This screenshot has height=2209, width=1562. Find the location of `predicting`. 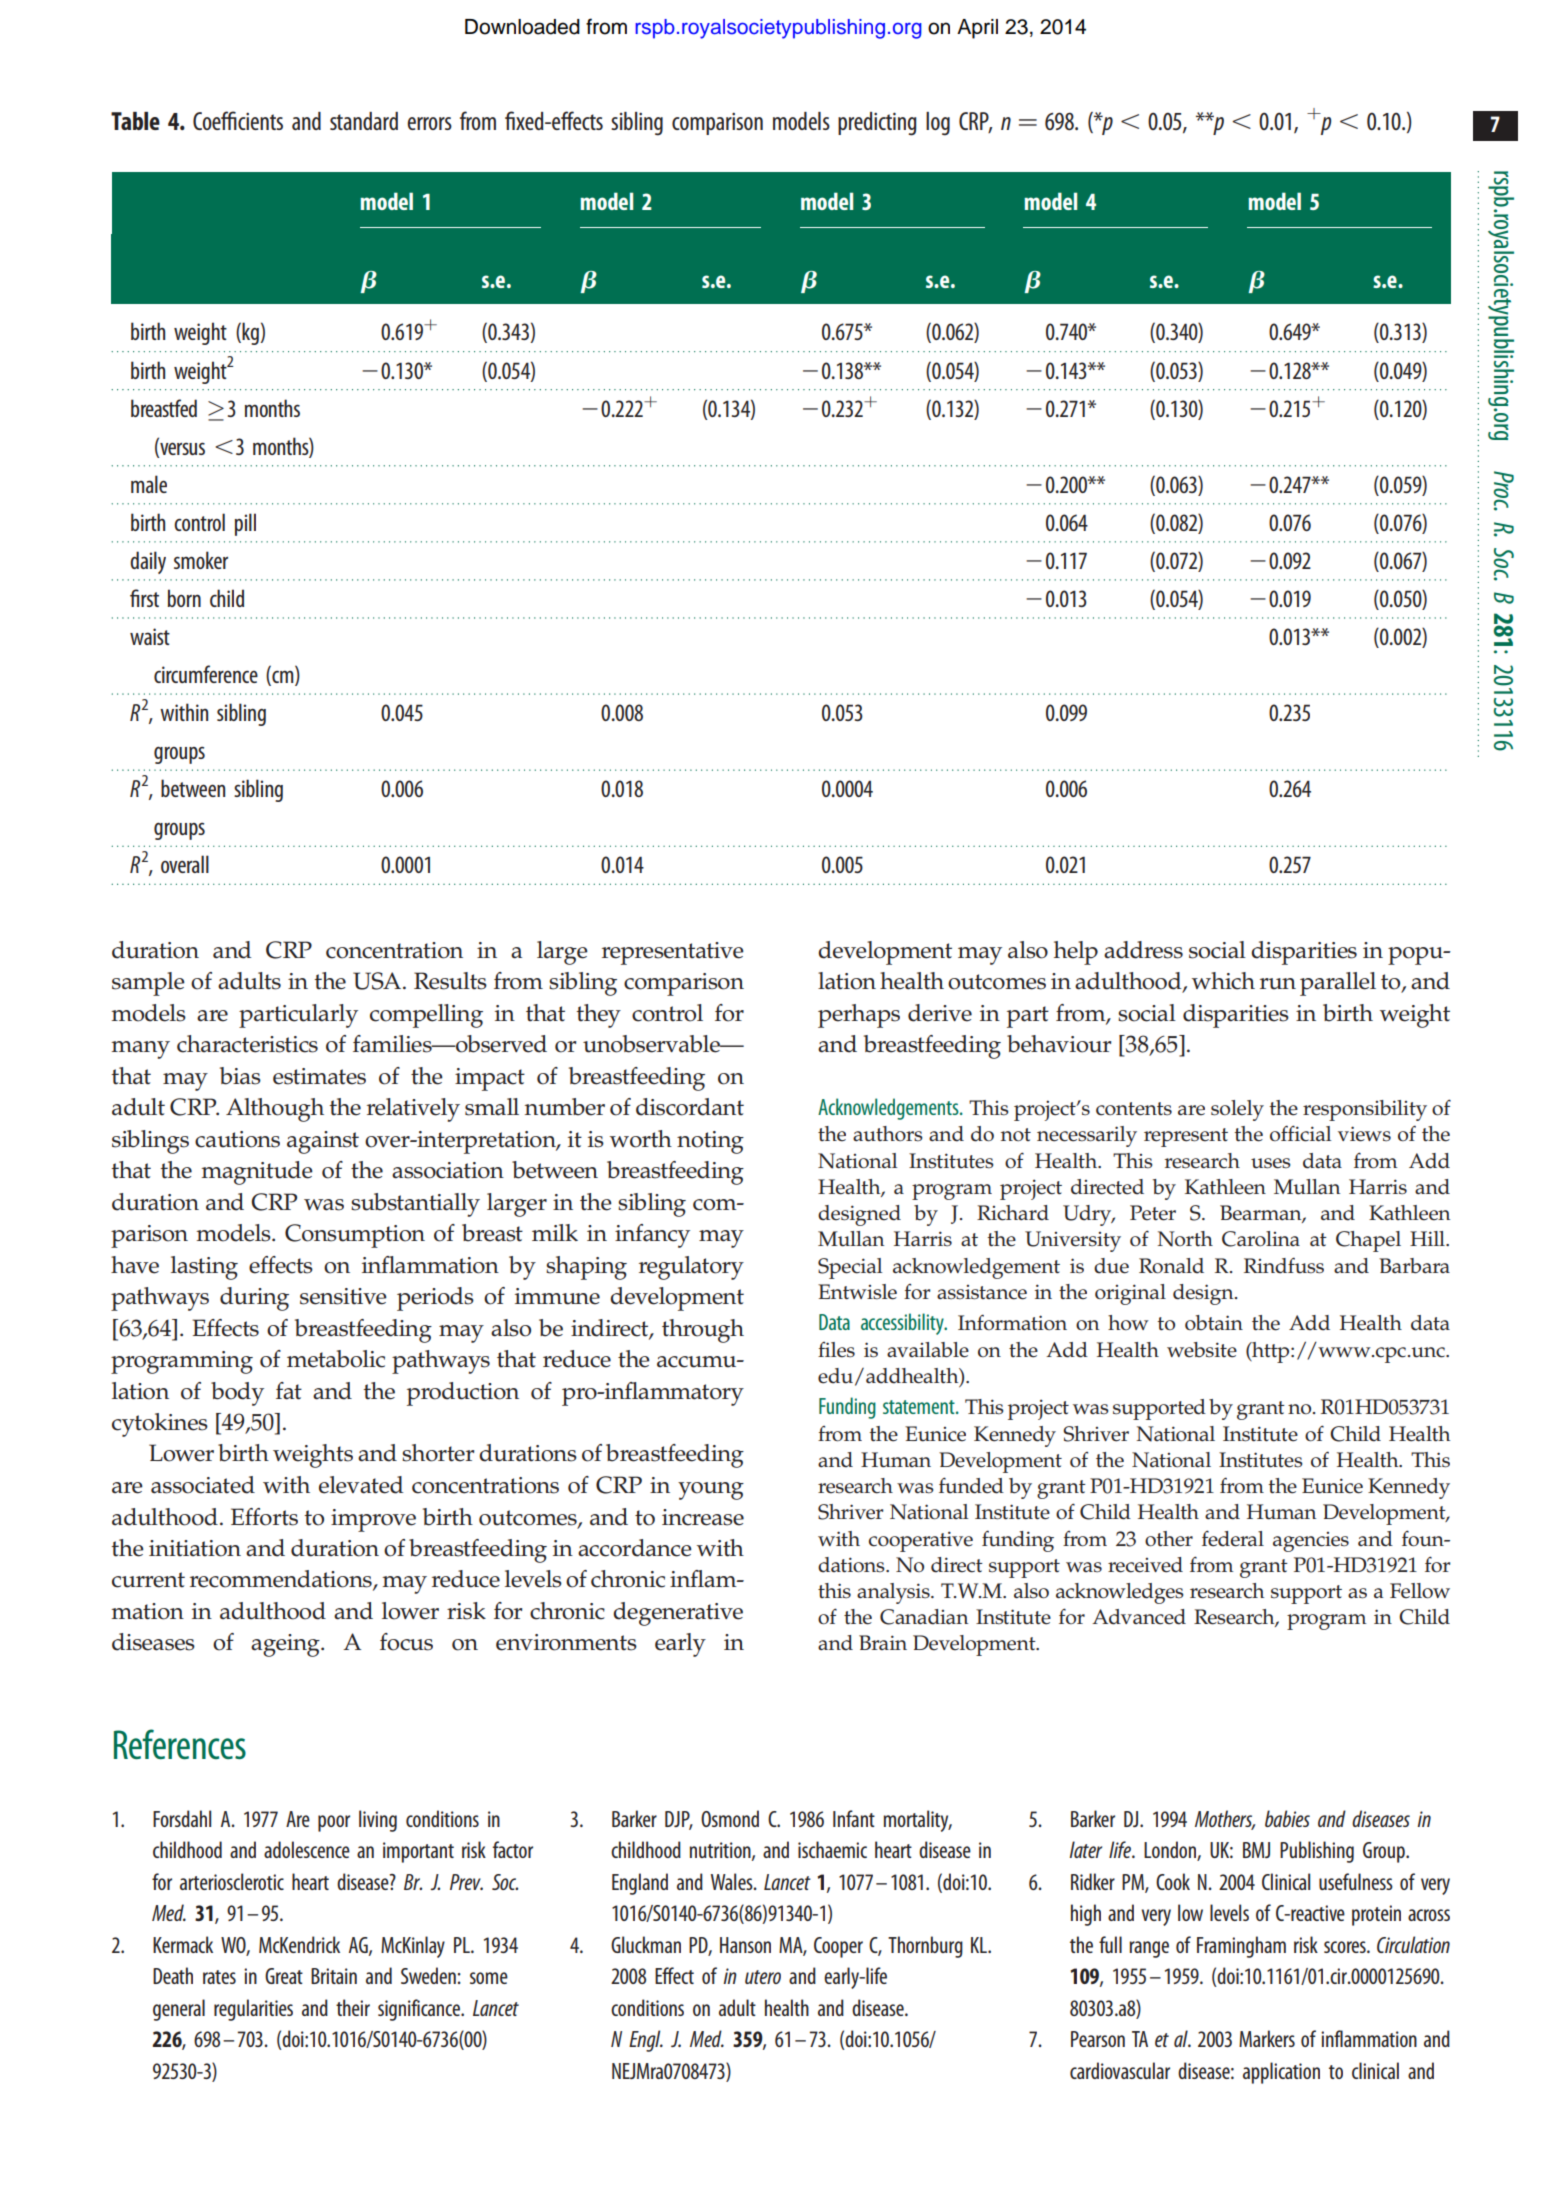

predicting is located at coordinates (877, 124).
